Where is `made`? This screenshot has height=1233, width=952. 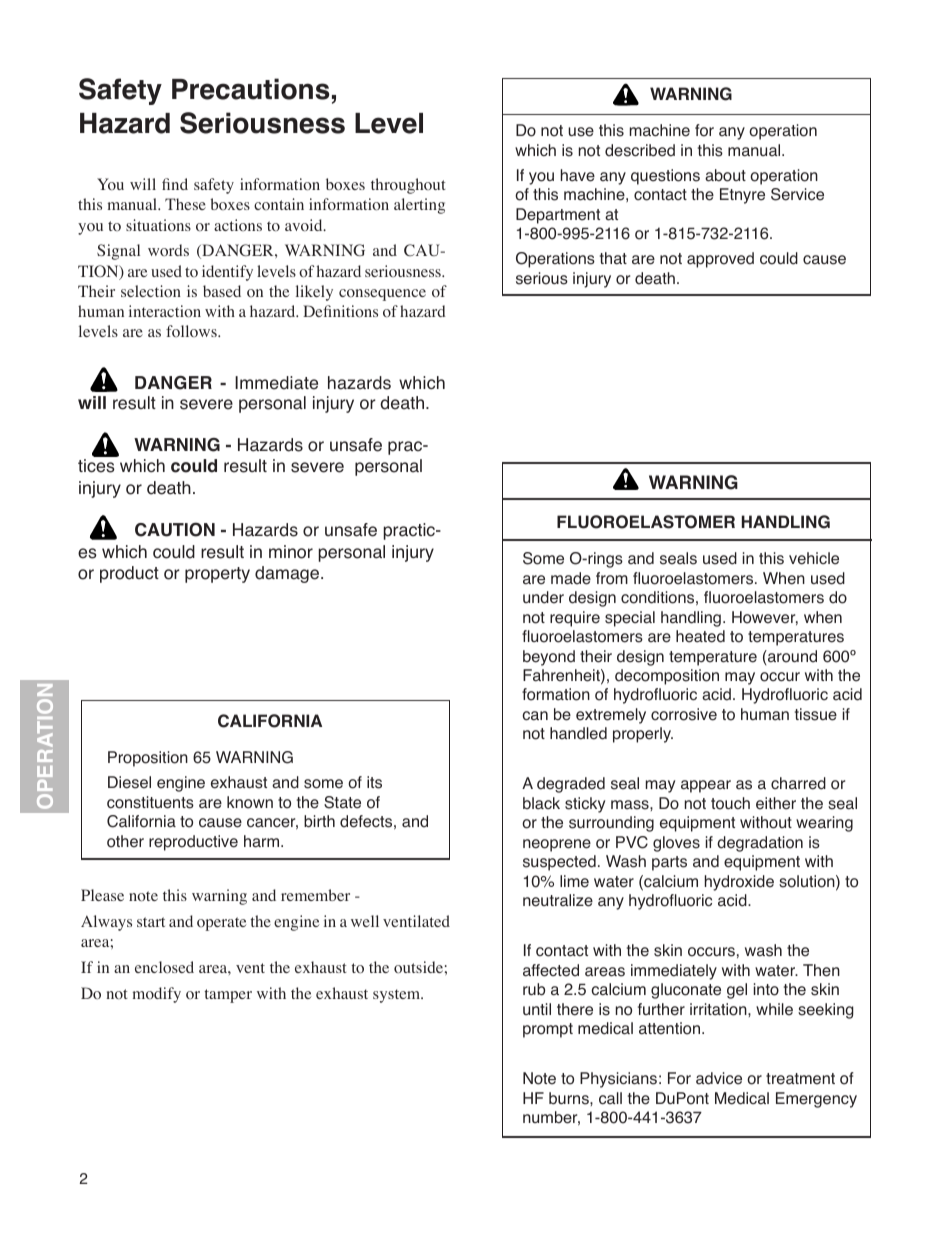 made is located at coordinates (571, 578).
